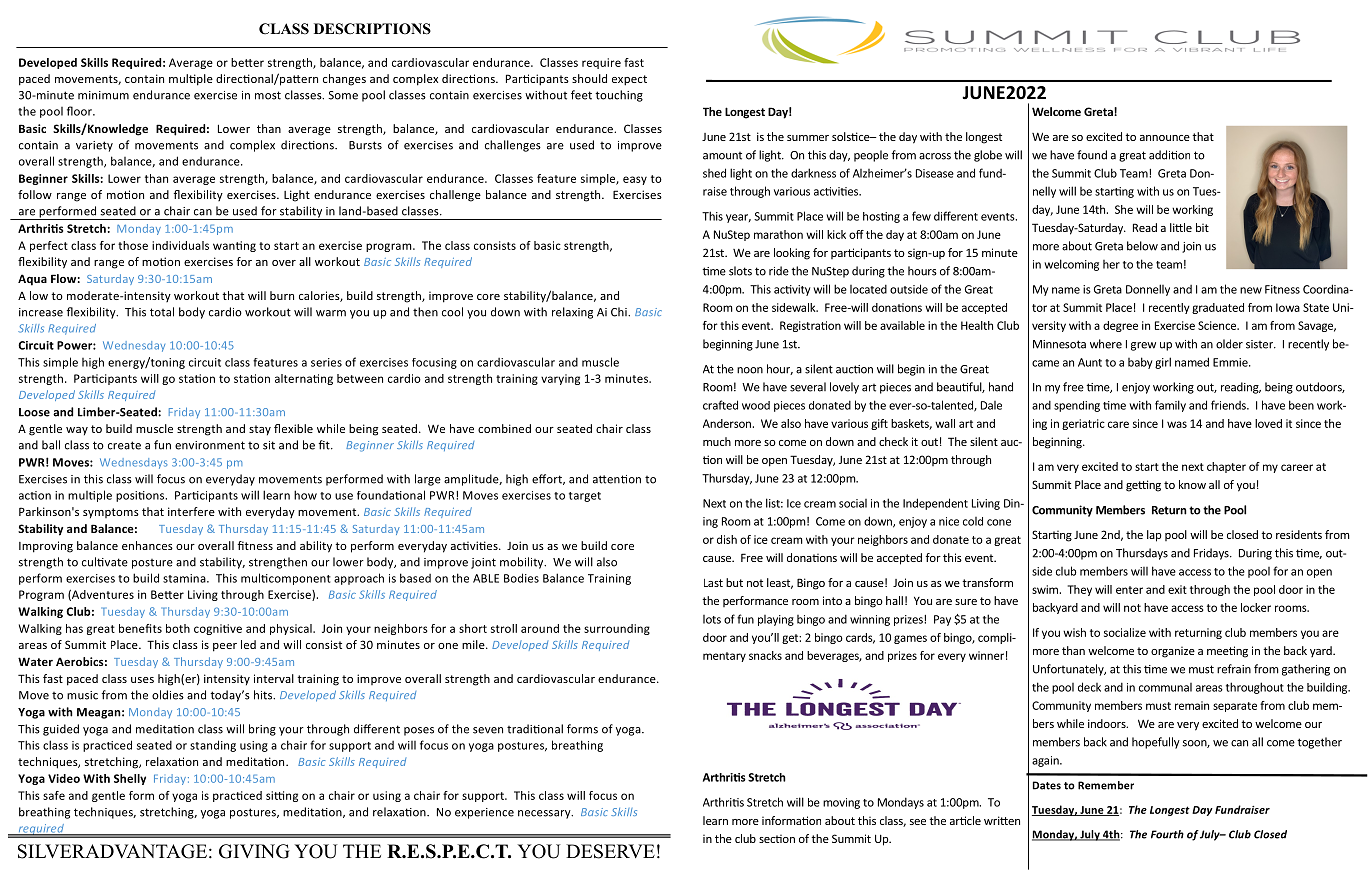  I want to click on environment, so click(210, 445).
